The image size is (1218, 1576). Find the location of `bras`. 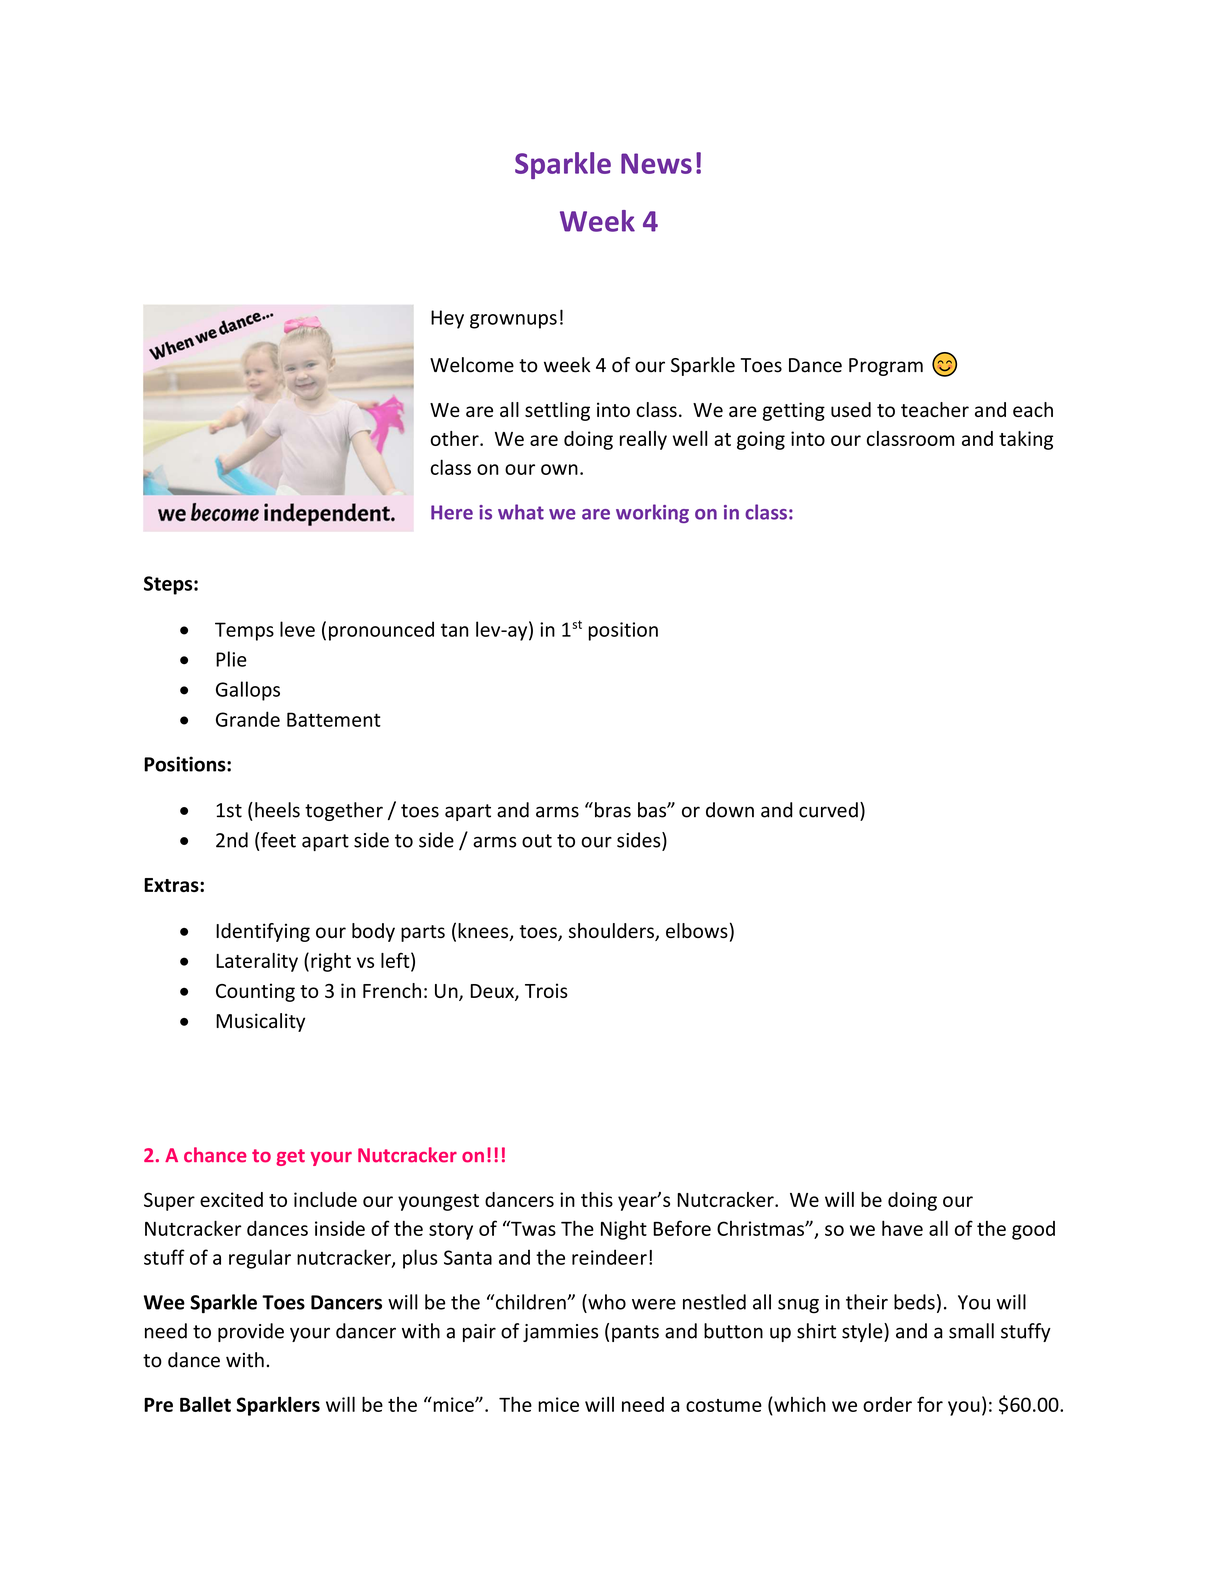

bras is located at coordinates (613, 810).
